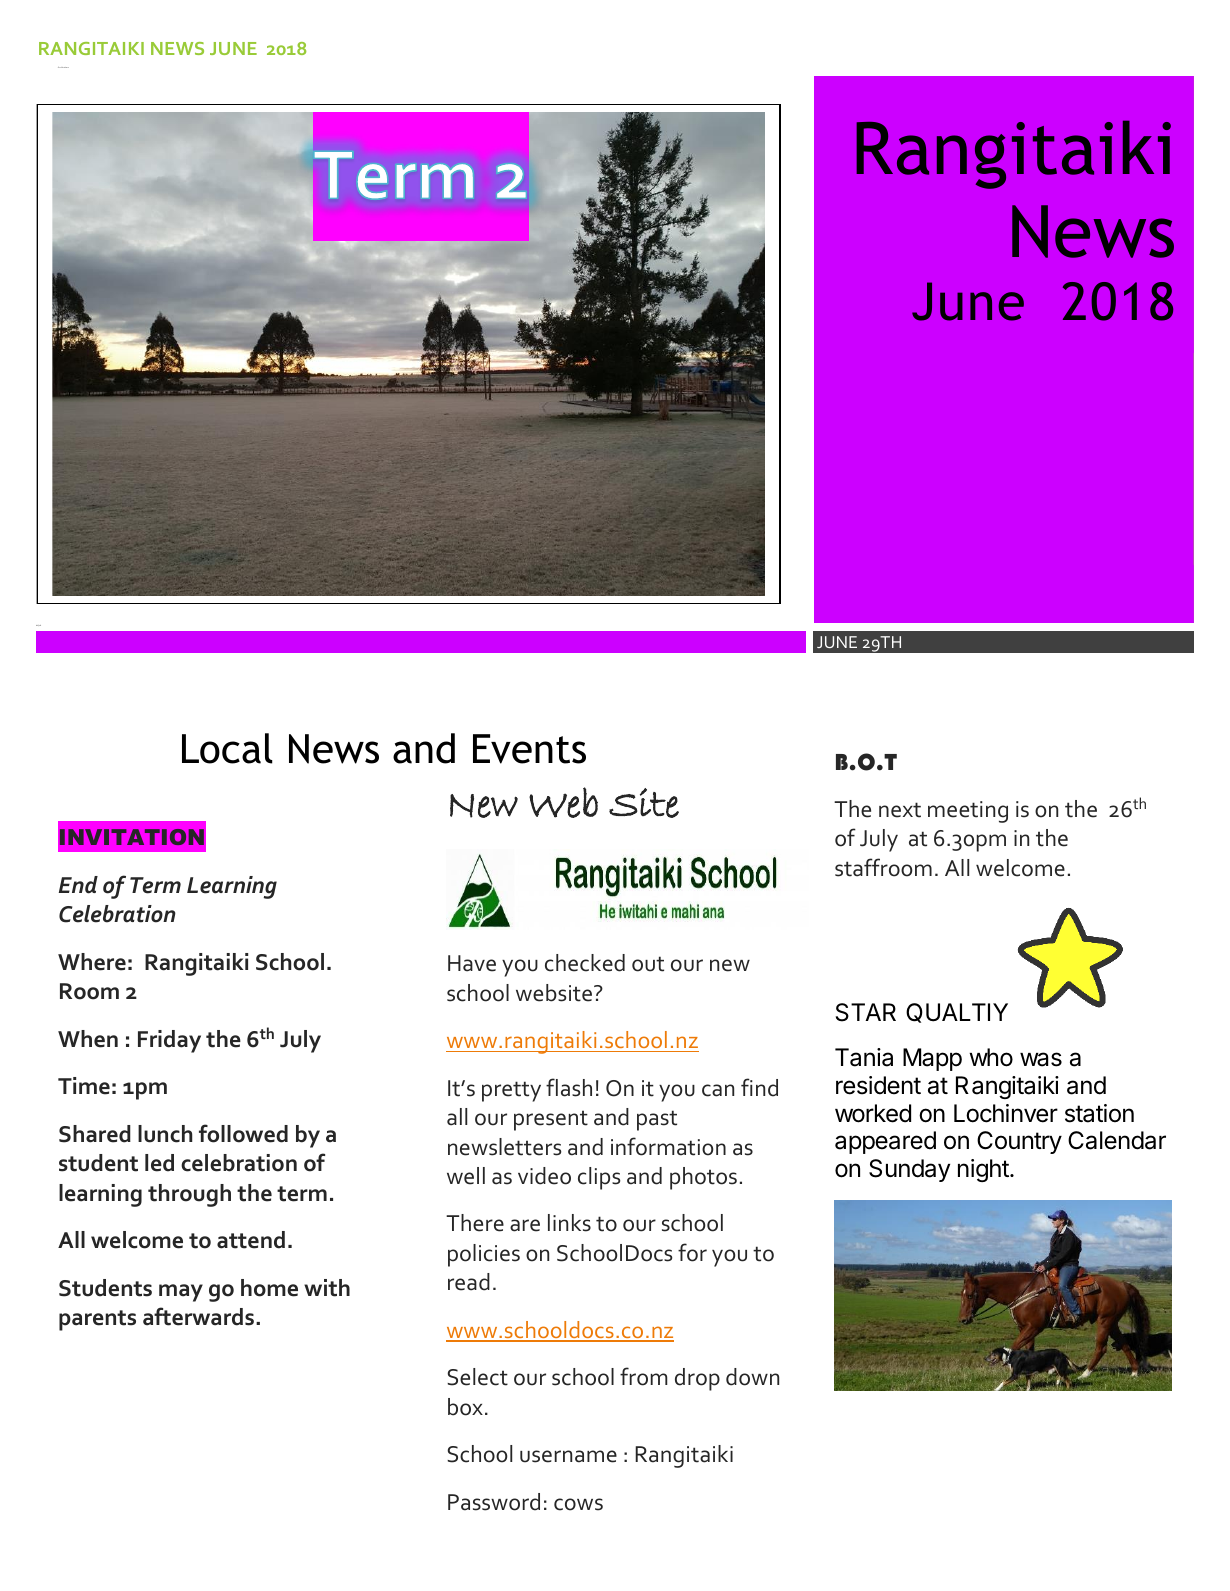  What do you see at coordinates (968, 812) in the document?
I see `meeting` at bounding box center [968, 812].
